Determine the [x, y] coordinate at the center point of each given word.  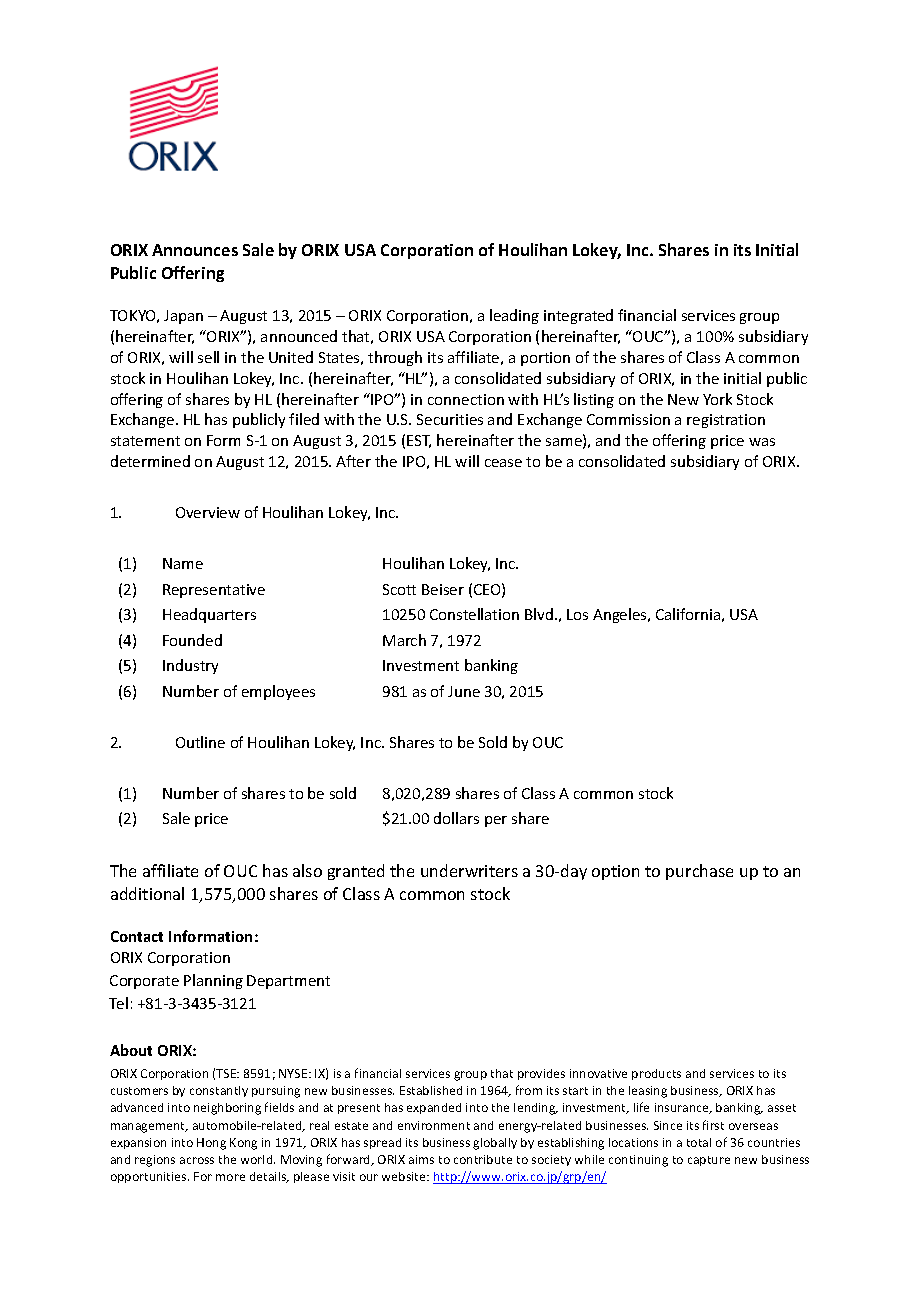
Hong [211, 1144]
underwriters [469, 870]
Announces [195, 250]
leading [514, 316]
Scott [399, 589]
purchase [699, 872]
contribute [483, 1159]
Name [183, 563]
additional [147, 893]
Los [577, 614]
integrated [578, 316]
